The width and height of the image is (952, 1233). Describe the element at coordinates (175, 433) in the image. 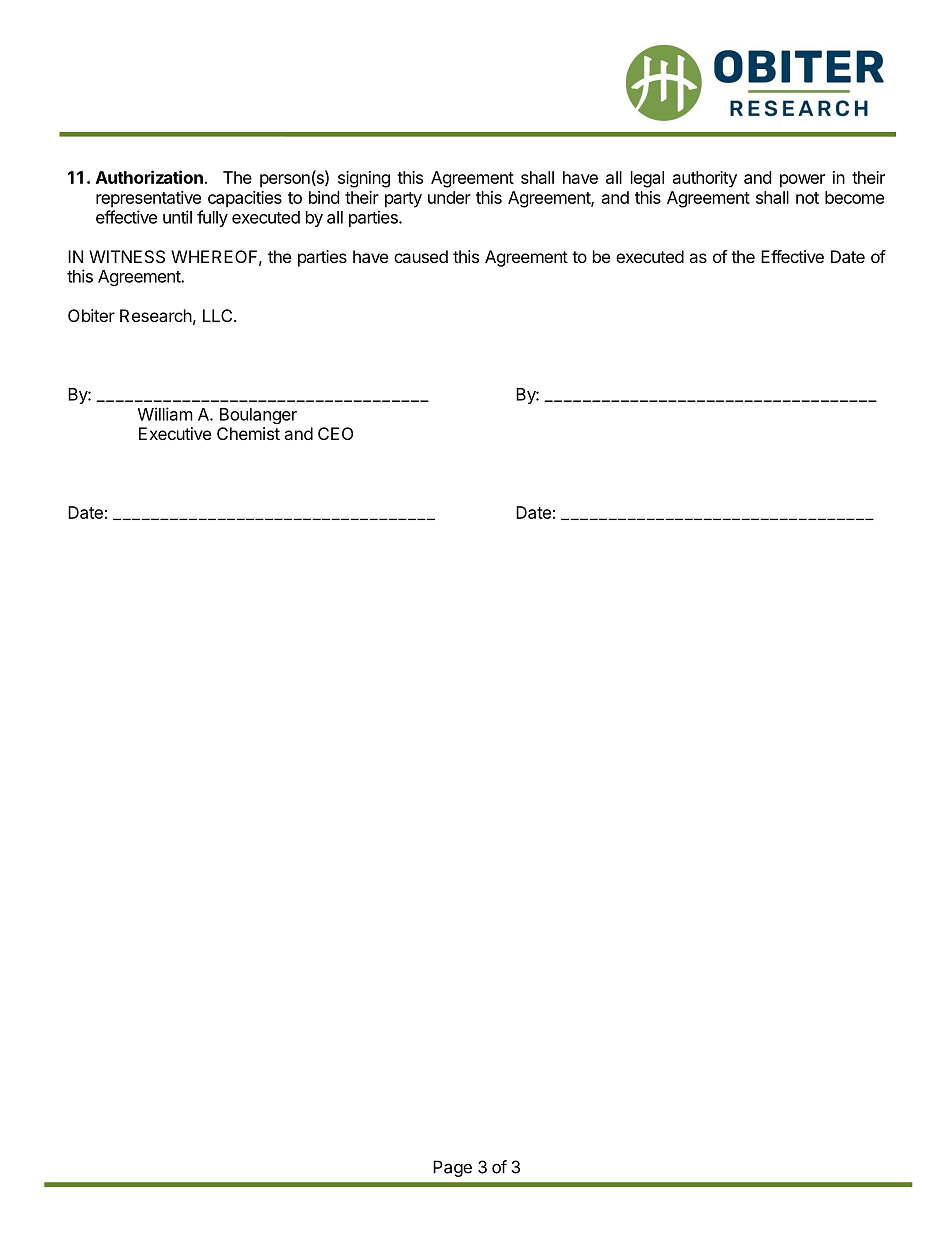

I see `Executive` at that location.
